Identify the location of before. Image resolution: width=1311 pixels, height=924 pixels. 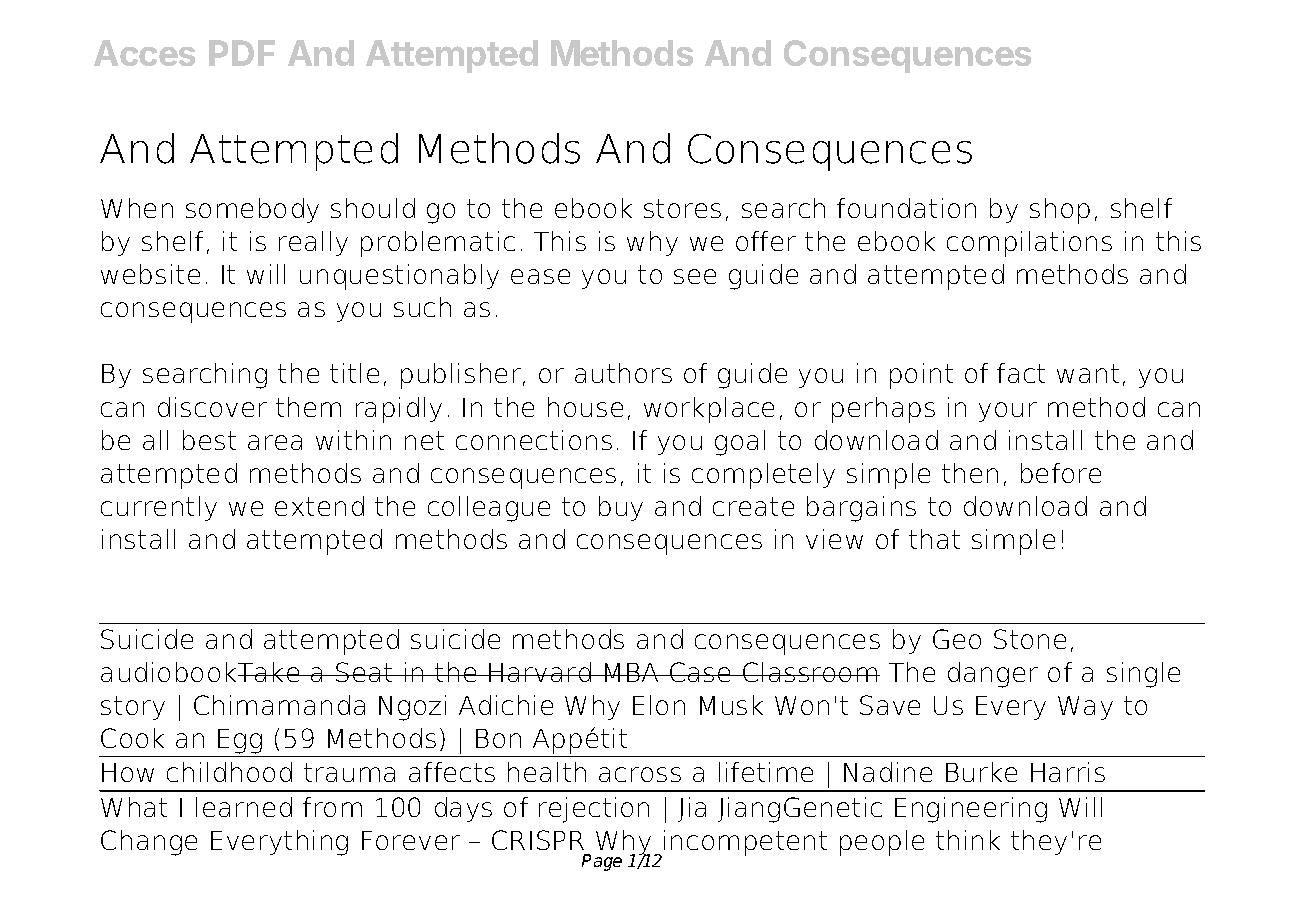
(1061, 473).
